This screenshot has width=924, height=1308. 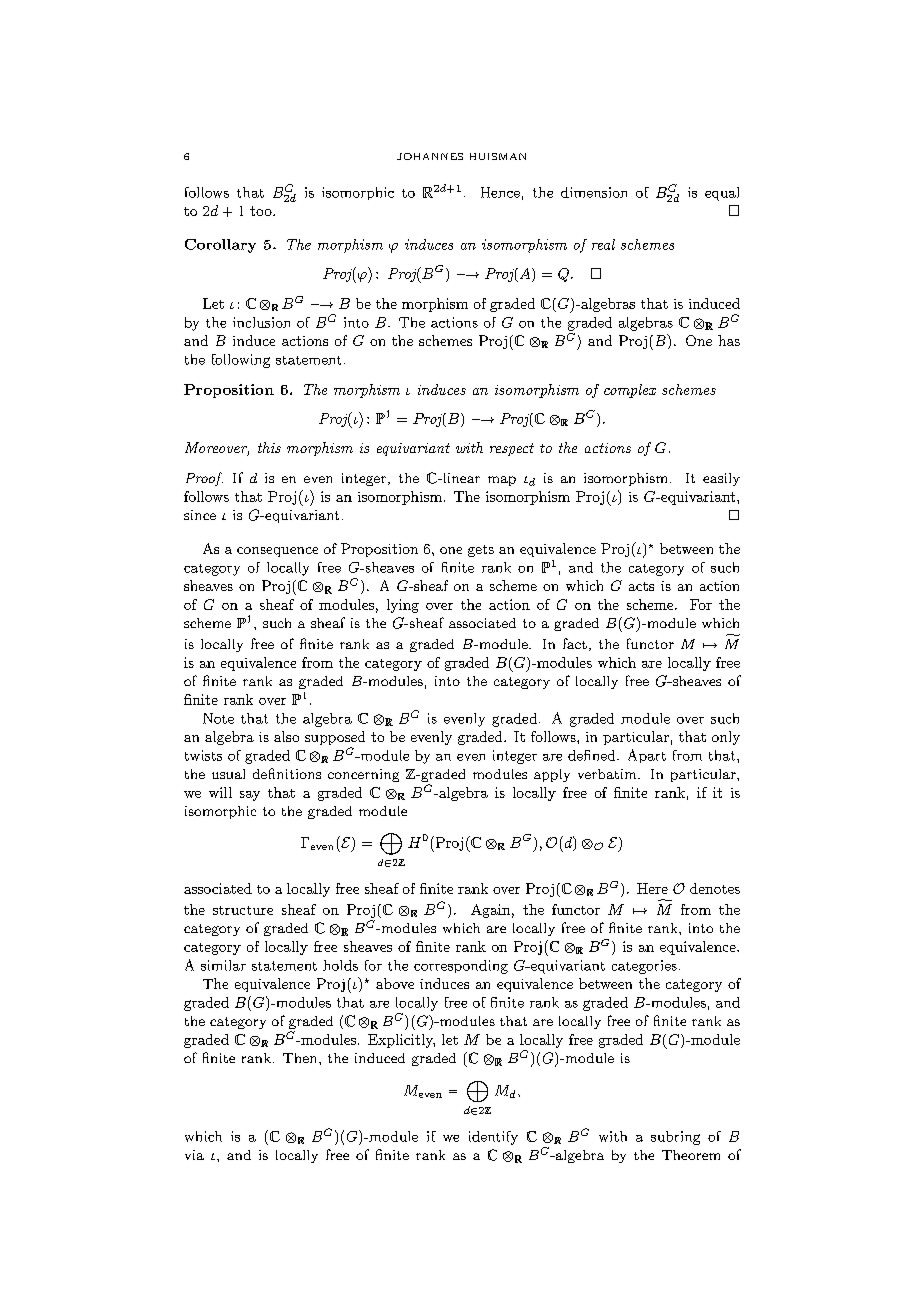 I want to click on via, so click(x=194, y=1155).
